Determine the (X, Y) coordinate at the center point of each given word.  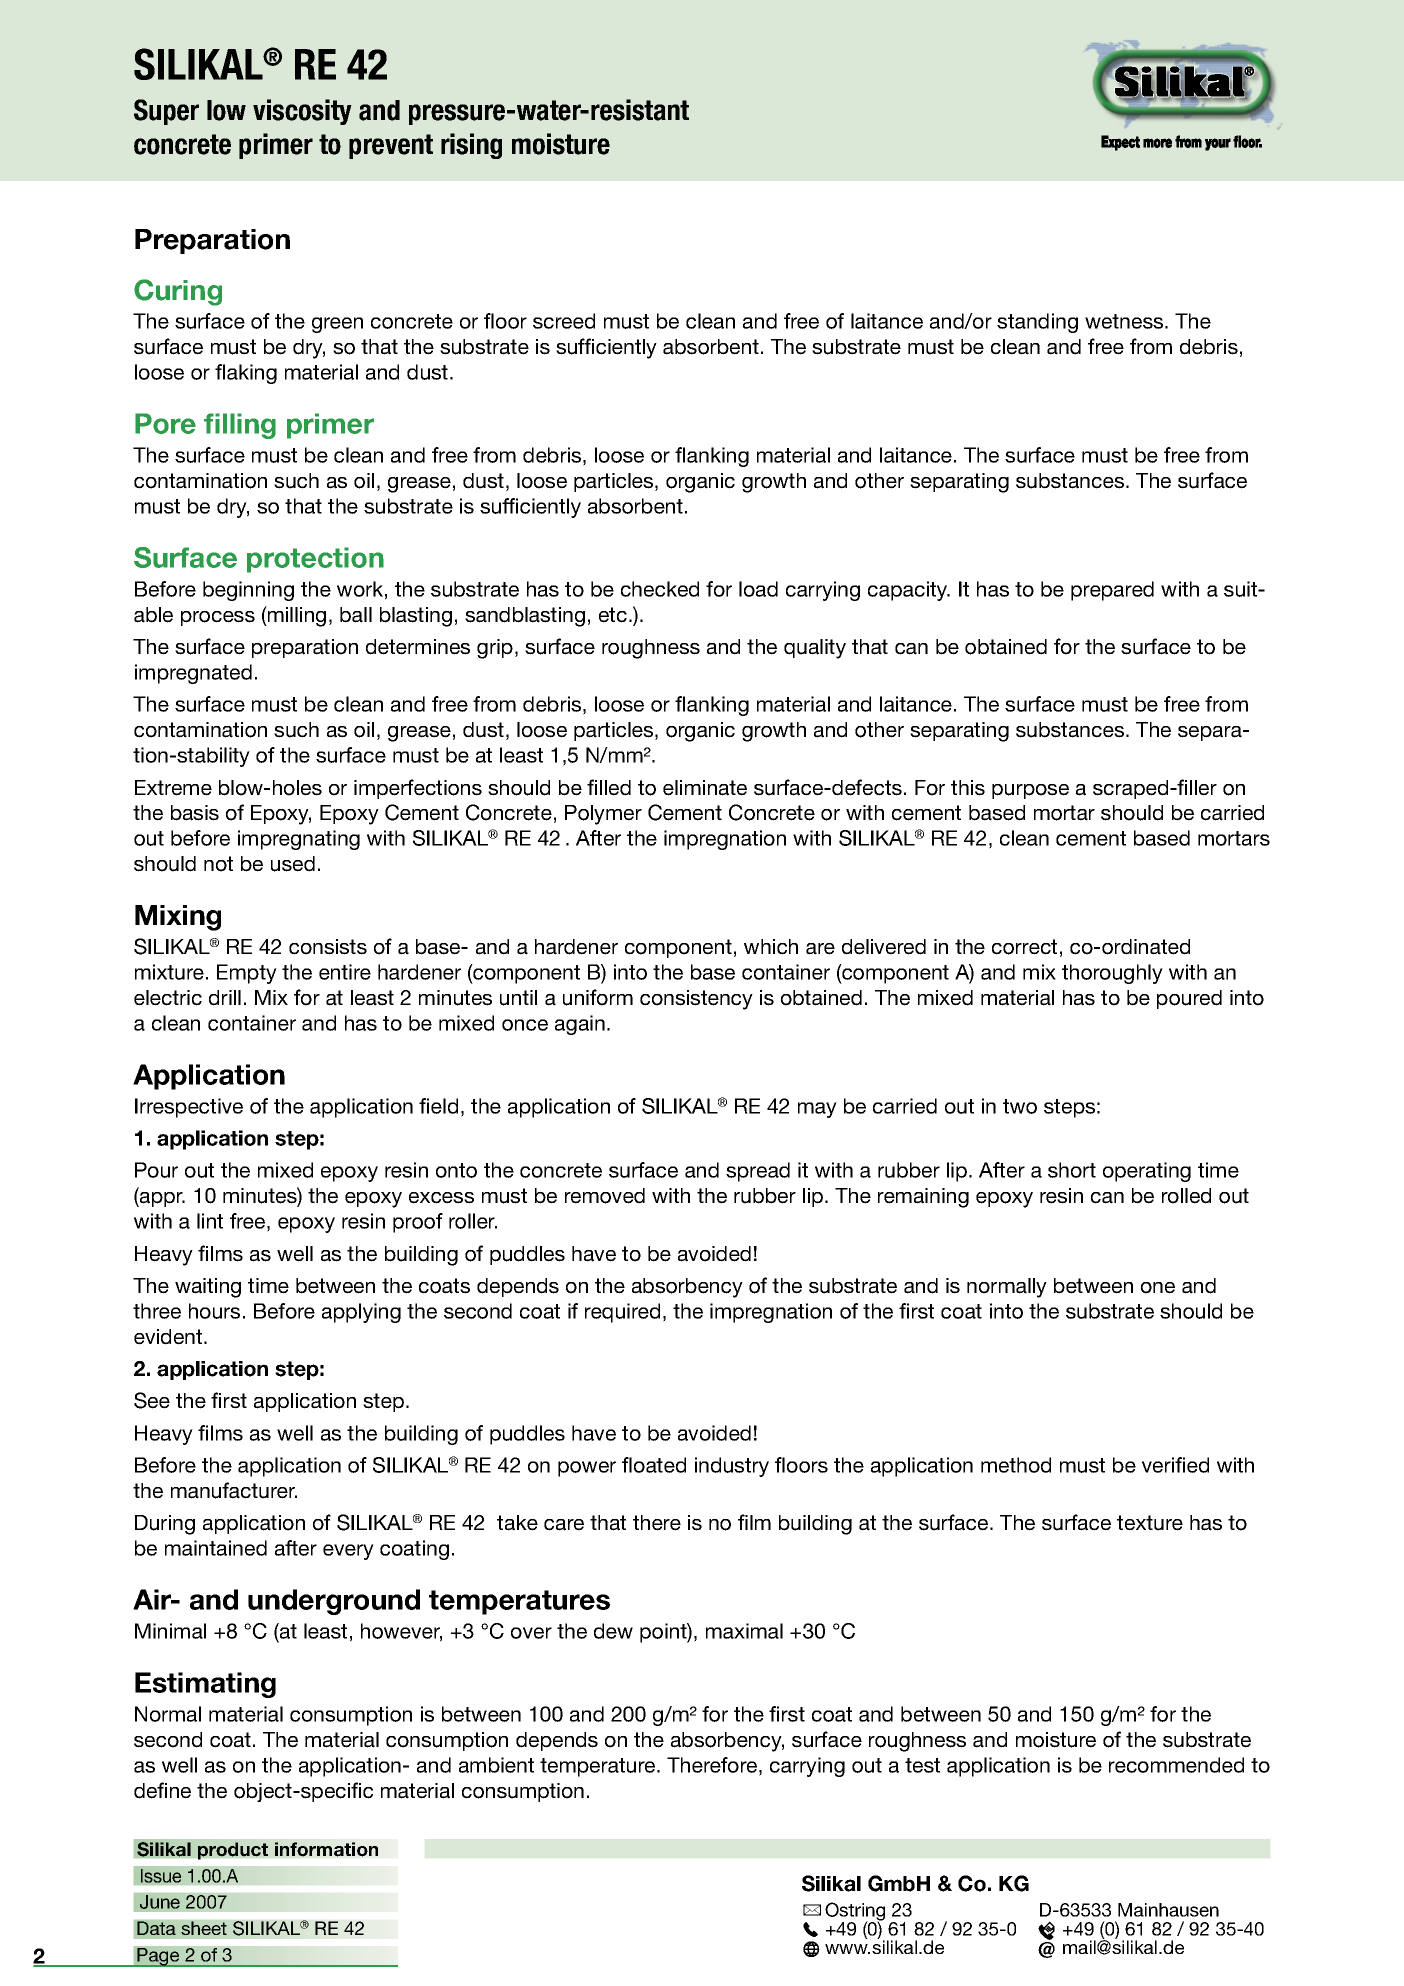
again (580, 1025)
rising (471, 146)
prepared (1112, 591)
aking (252, 374)
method (1016, 1465)
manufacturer (234, 1490)
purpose (1030, 791)
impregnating (299, 840)
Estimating (205, 1685)
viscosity (302, 112)
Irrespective (189, 1108)
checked (660, 589)
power (587, 1469)
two (1020, 1106)
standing (1037, 323)
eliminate (705, 788)
